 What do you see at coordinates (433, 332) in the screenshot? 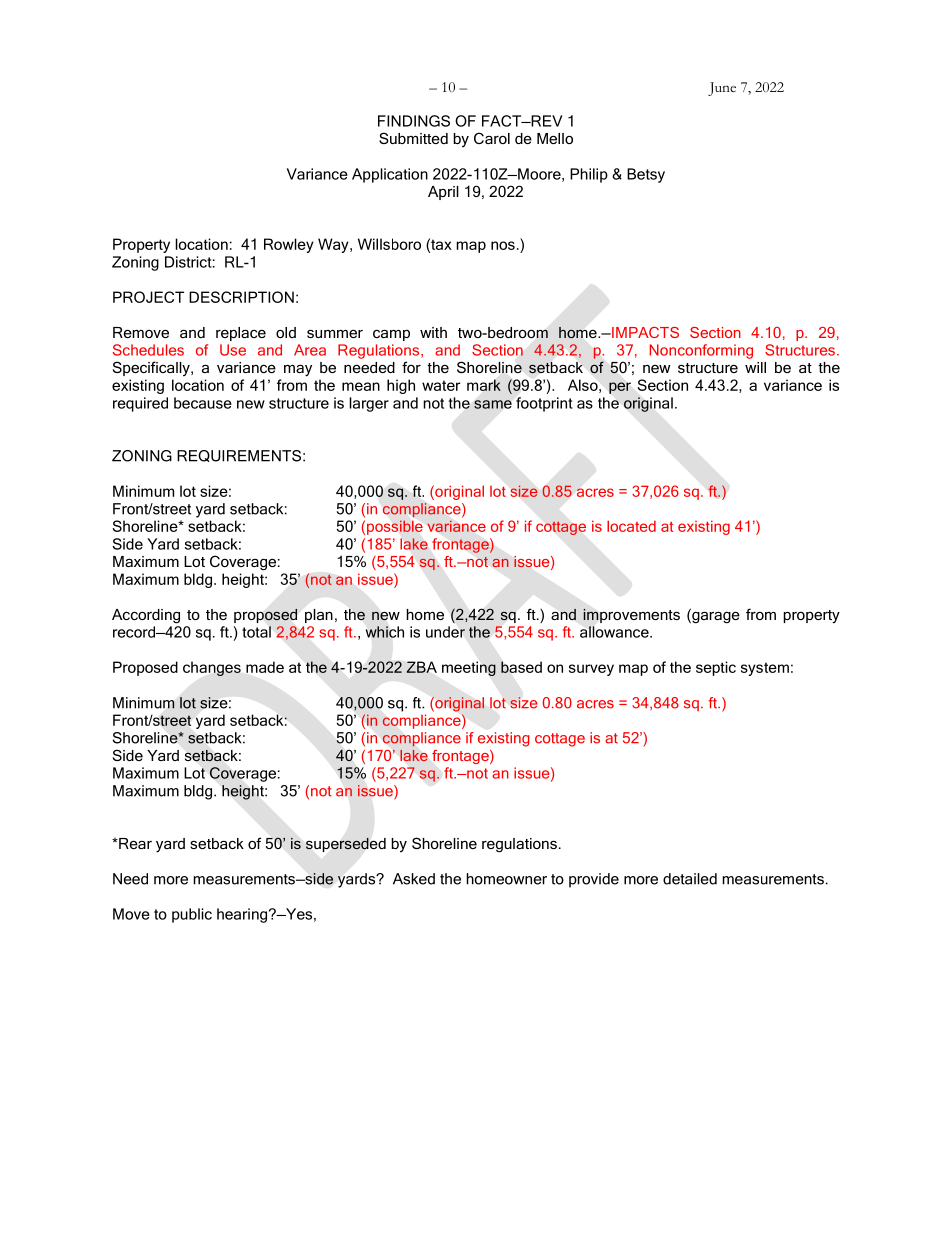
I see `with` at bounding box center [433, 332].
